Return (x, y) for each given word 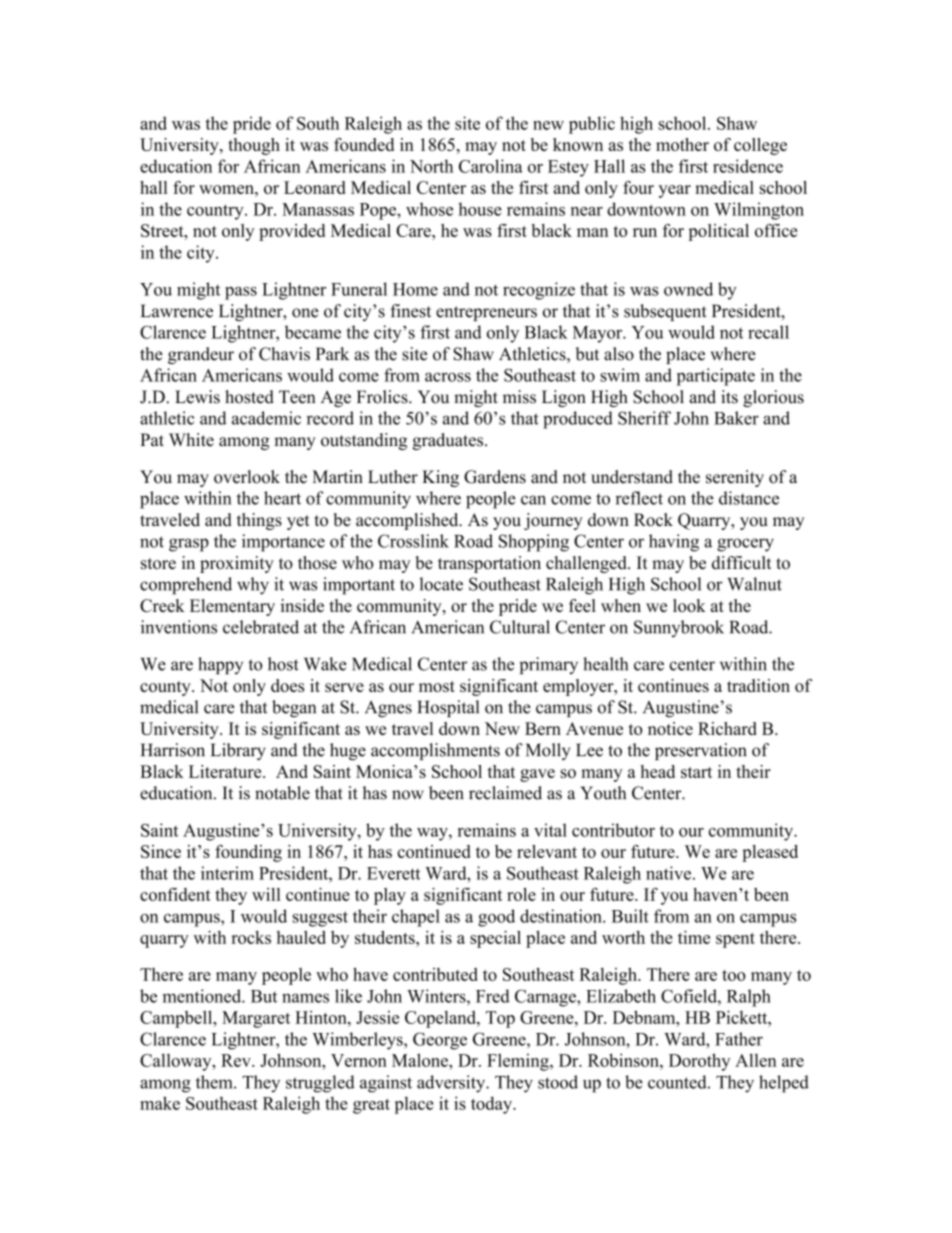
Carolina (491, 166)
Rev (237, 1060)
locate (441, 584)
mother (682, 144)
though (254, 146)
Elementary (232, 607)
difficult (741, 563)
